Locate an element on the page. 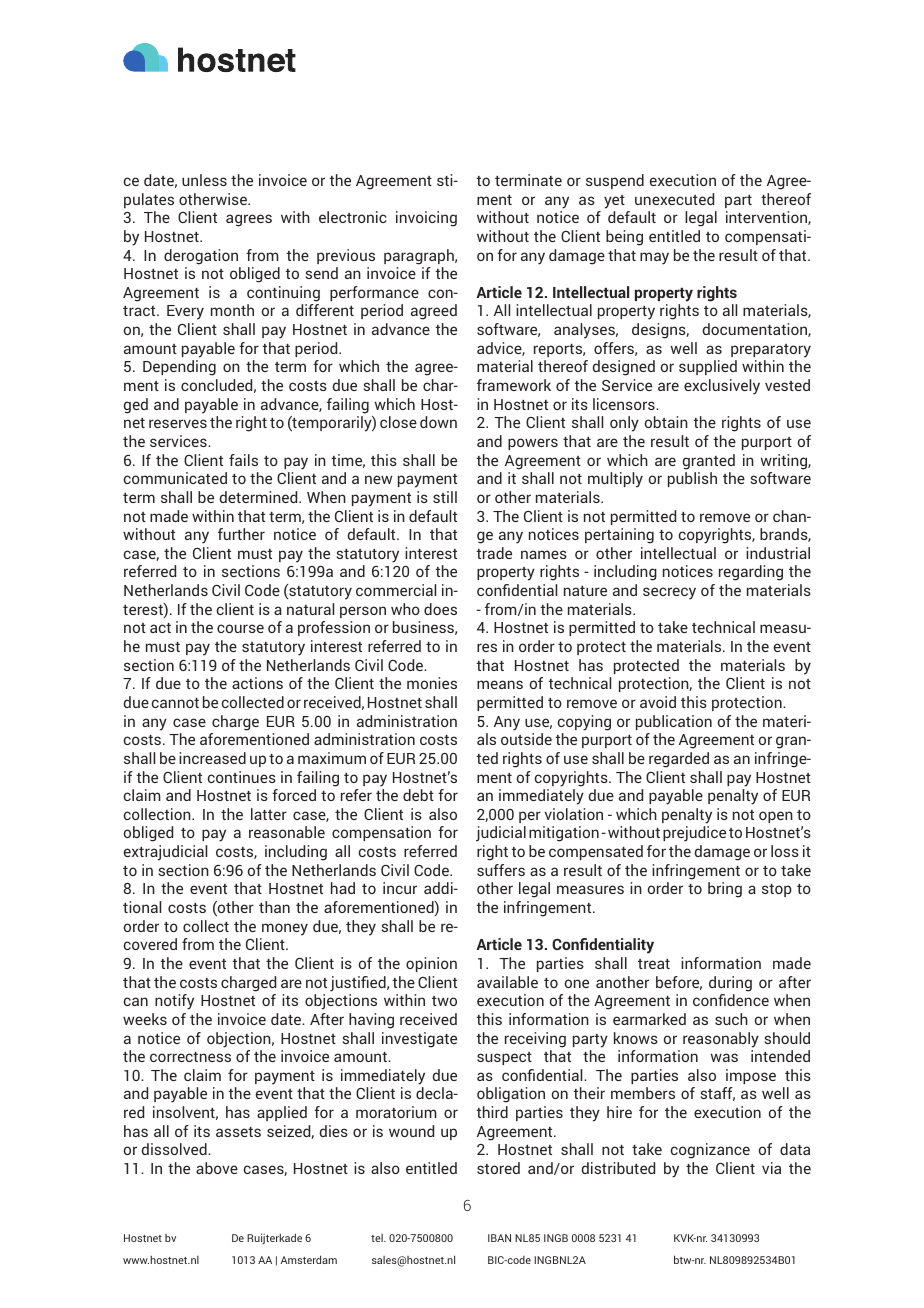 The height and width of the document is (1308, 924). unless is located at coordinates (204, 180).
